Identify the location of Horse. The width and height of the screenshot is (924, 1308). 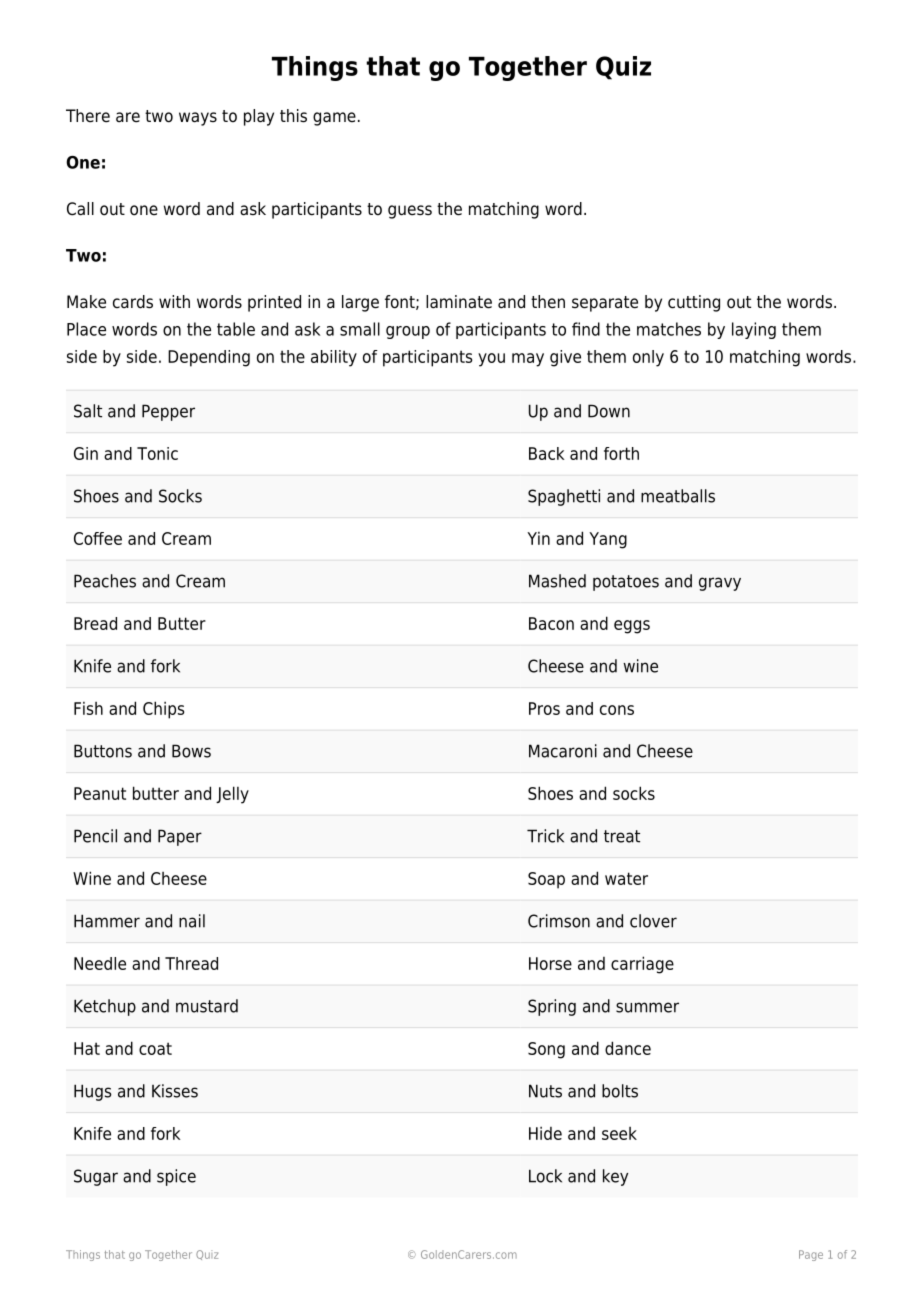
(550, 963).
